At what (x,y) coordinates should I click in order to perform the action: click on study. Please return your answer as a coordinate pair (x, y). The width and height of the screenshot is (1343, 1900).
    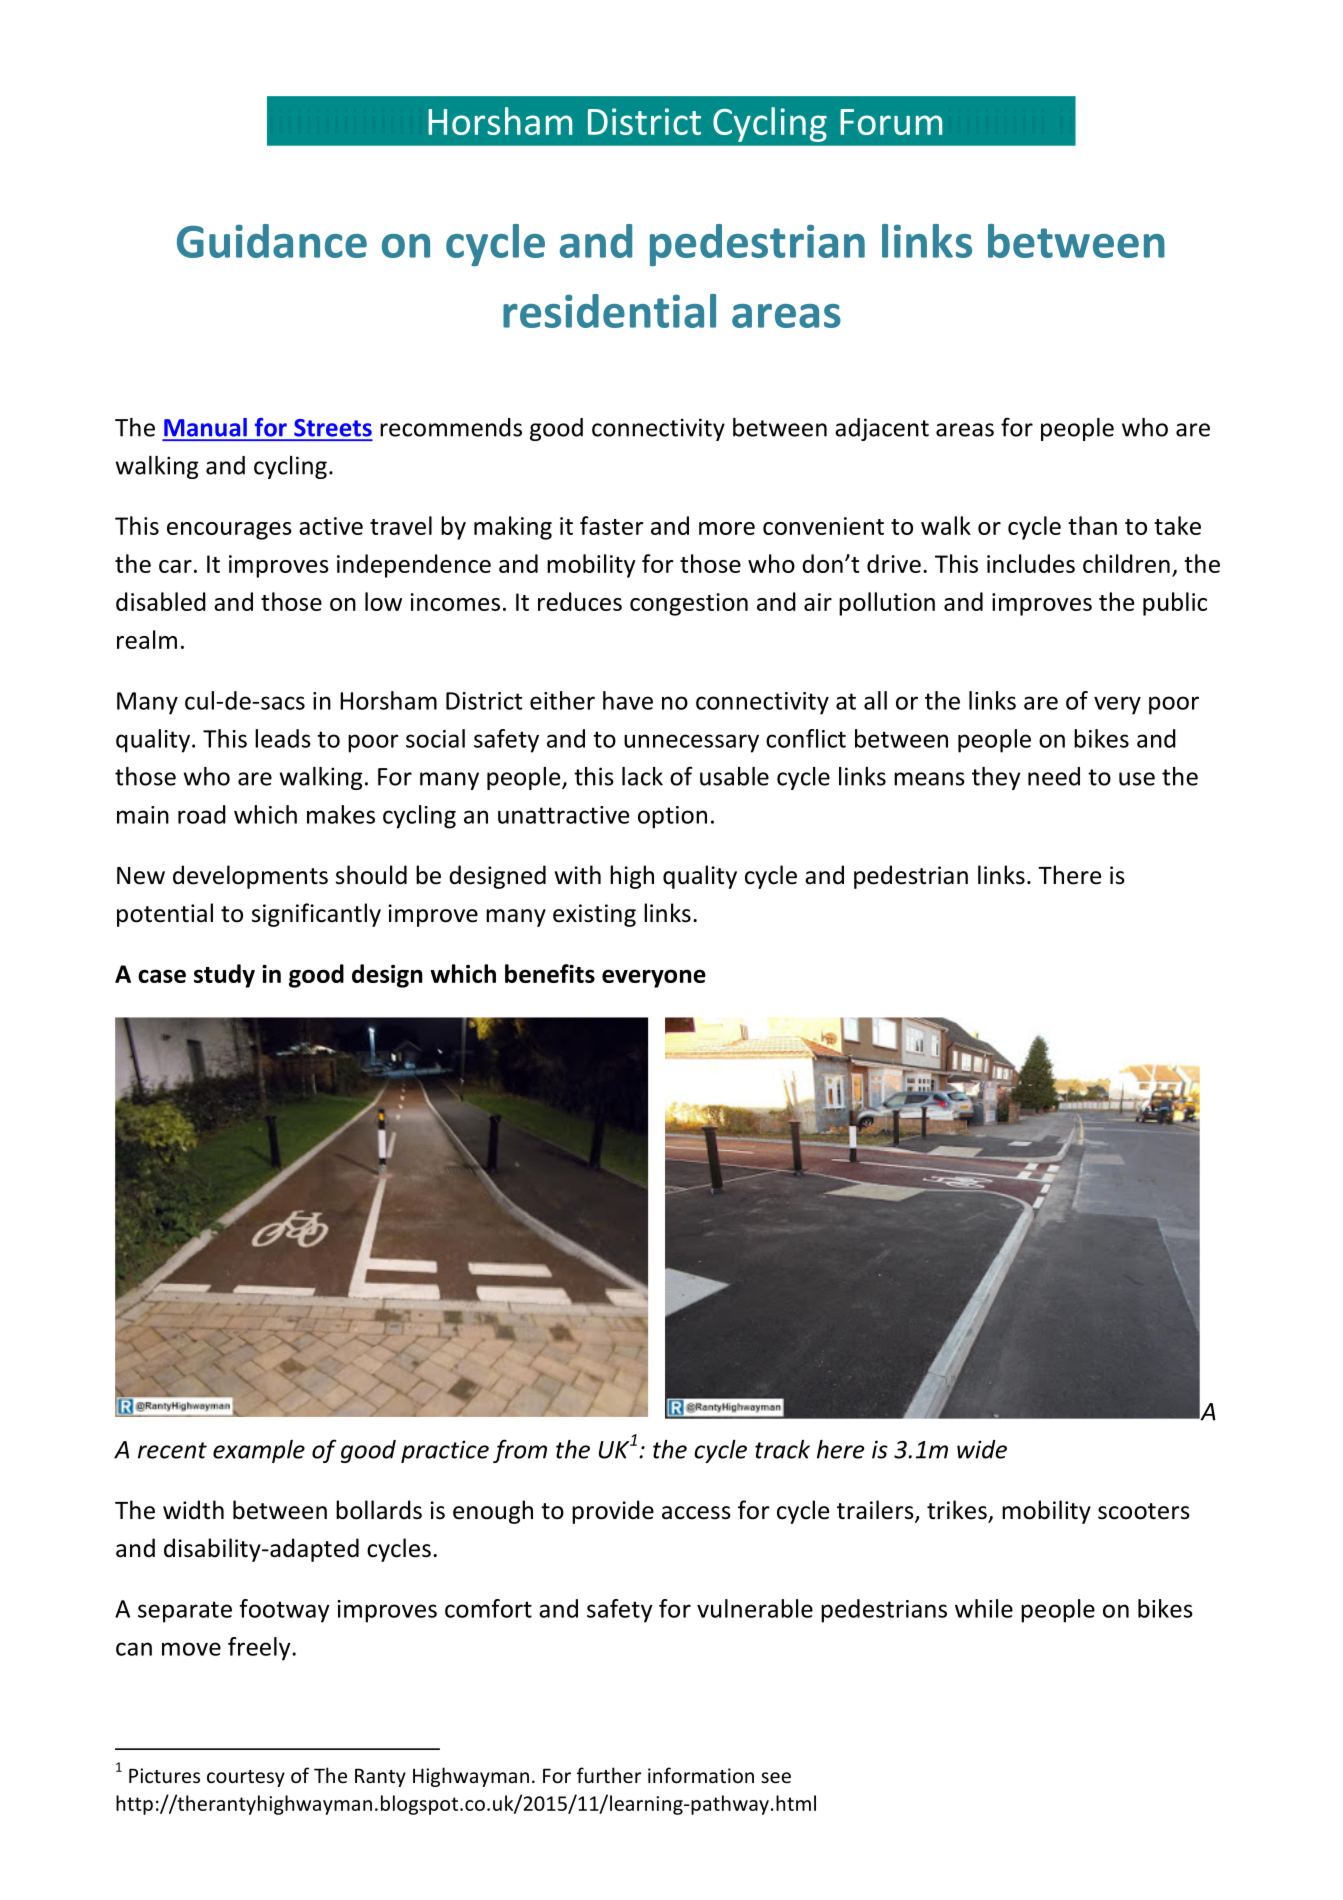
    Looking at the image, I should click on (224, 976).
